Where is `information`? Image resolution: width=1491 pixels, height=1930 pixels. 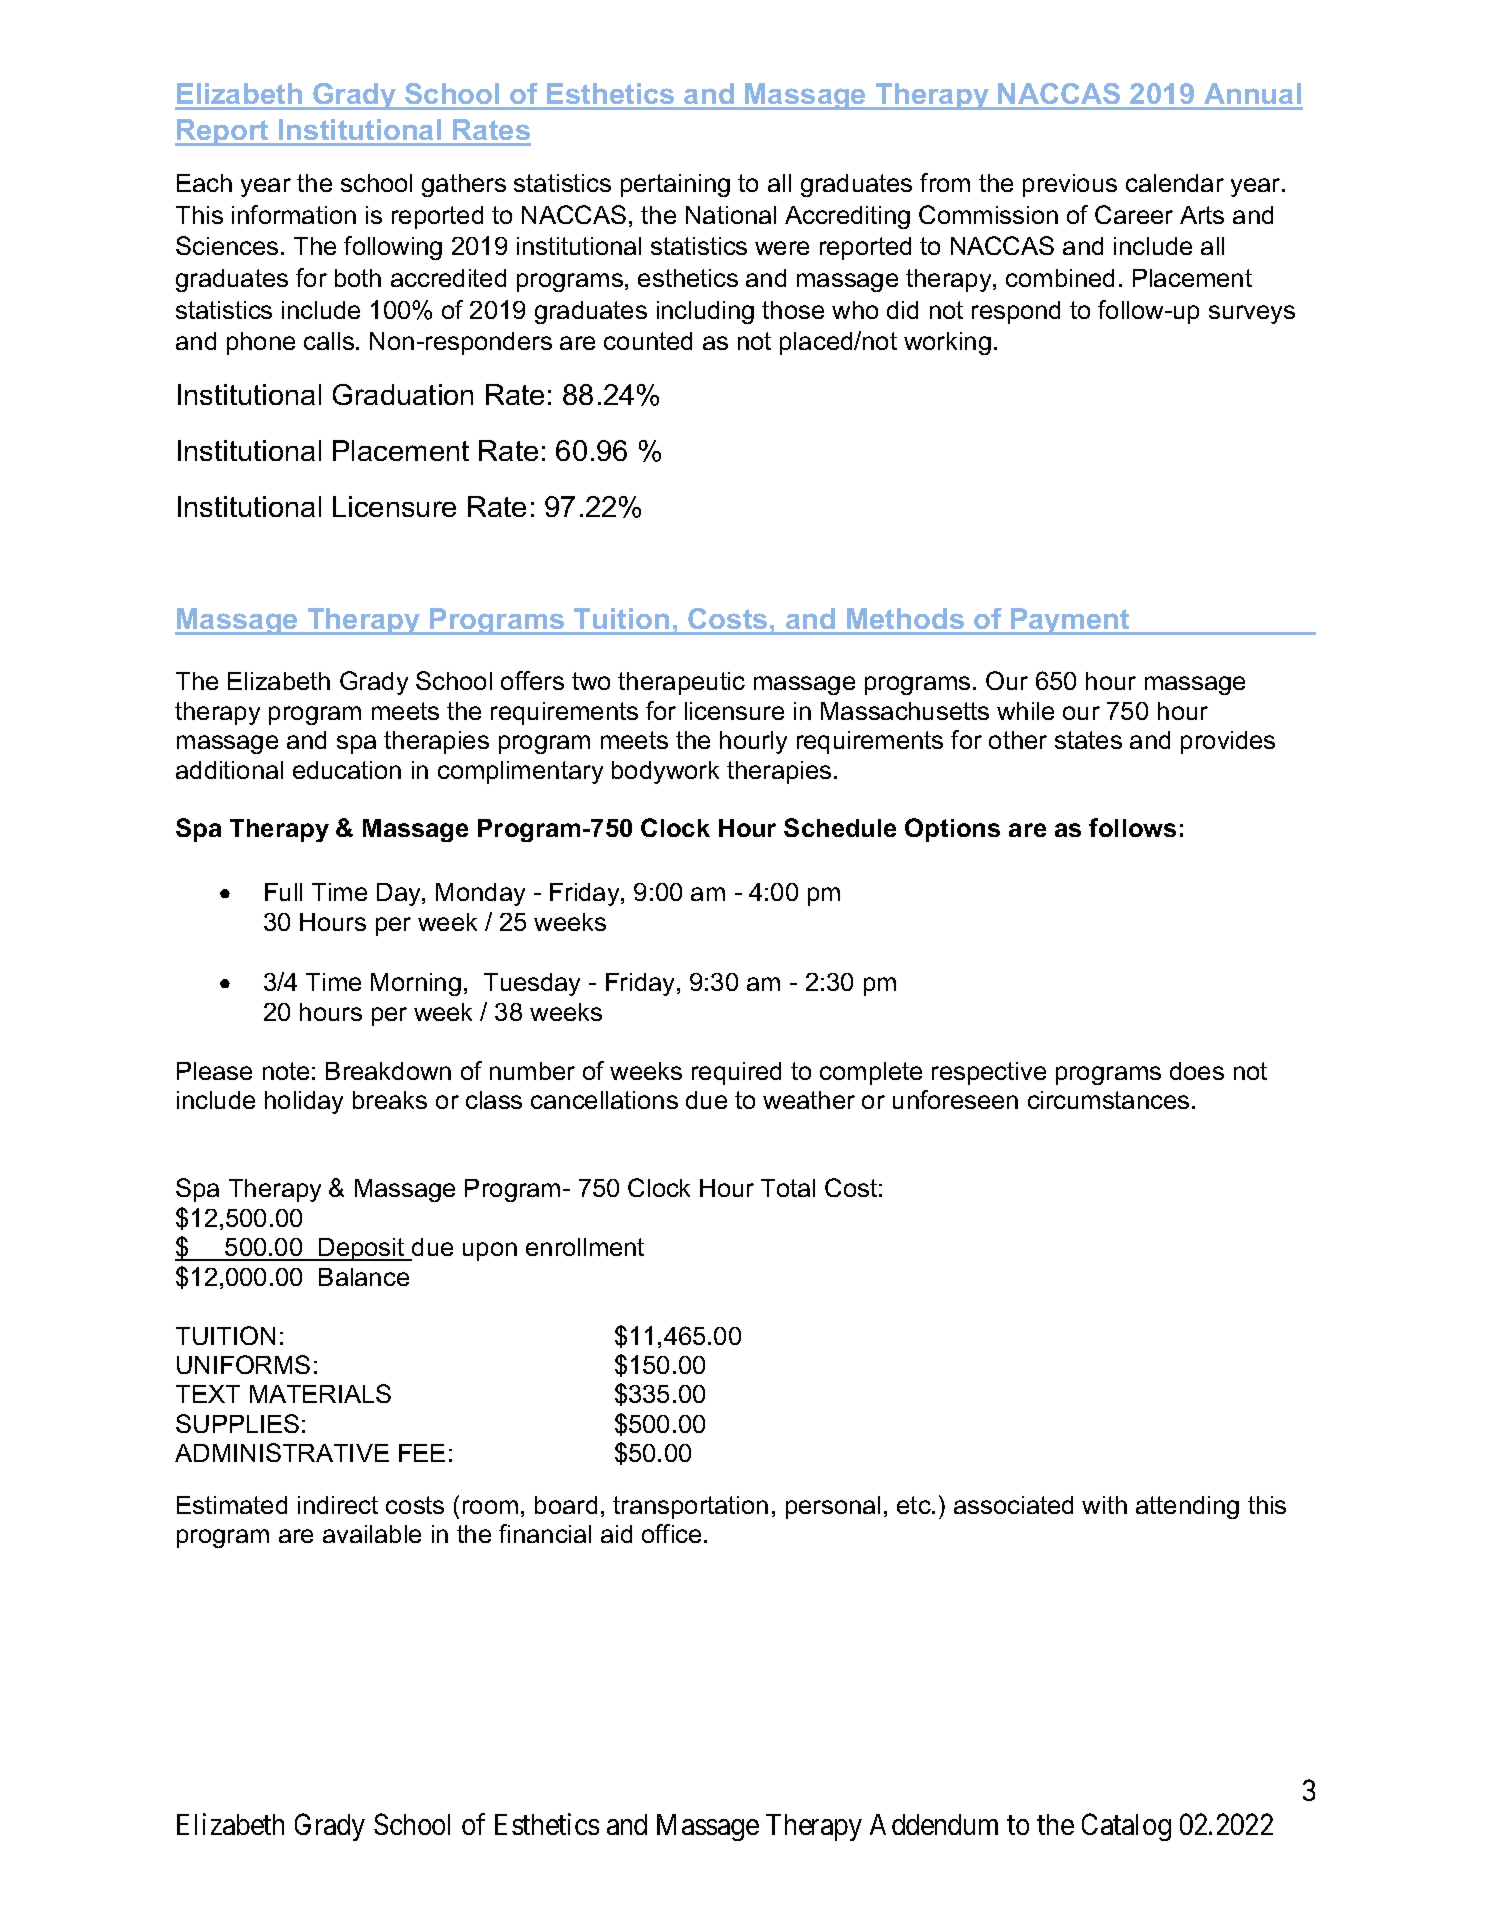 information is located at coordinates (294, 214).
